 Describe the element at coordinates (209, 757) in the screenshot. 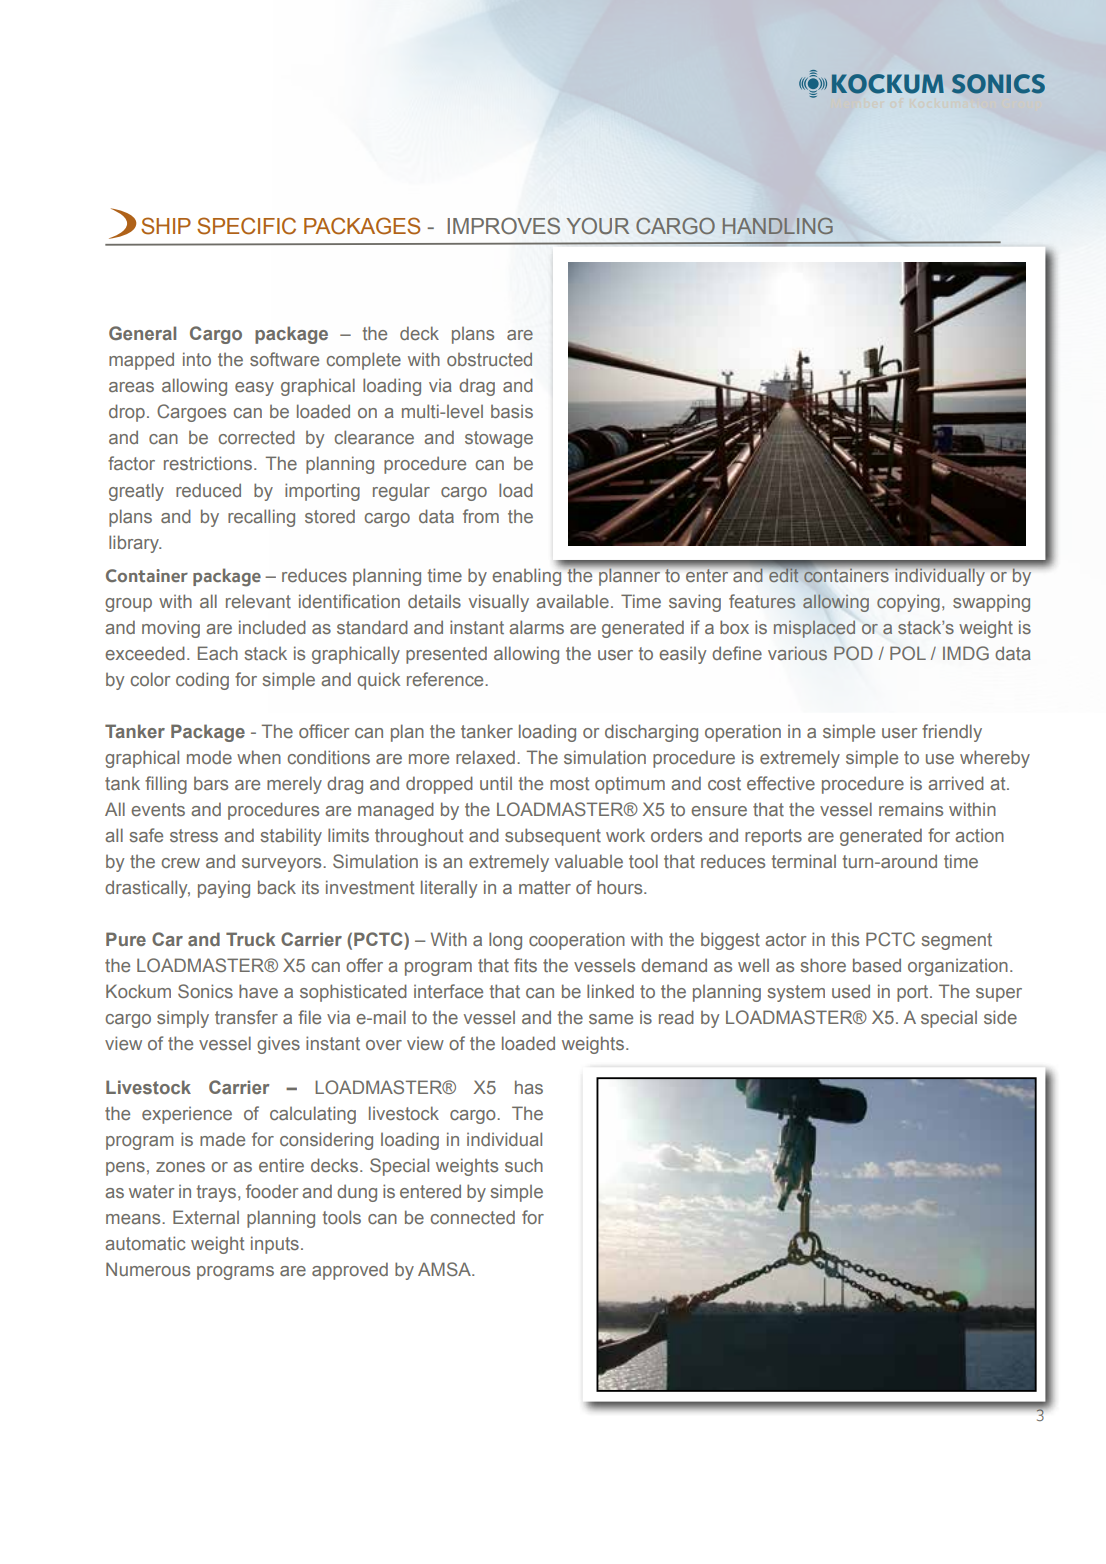

I see `mode` at that location.
